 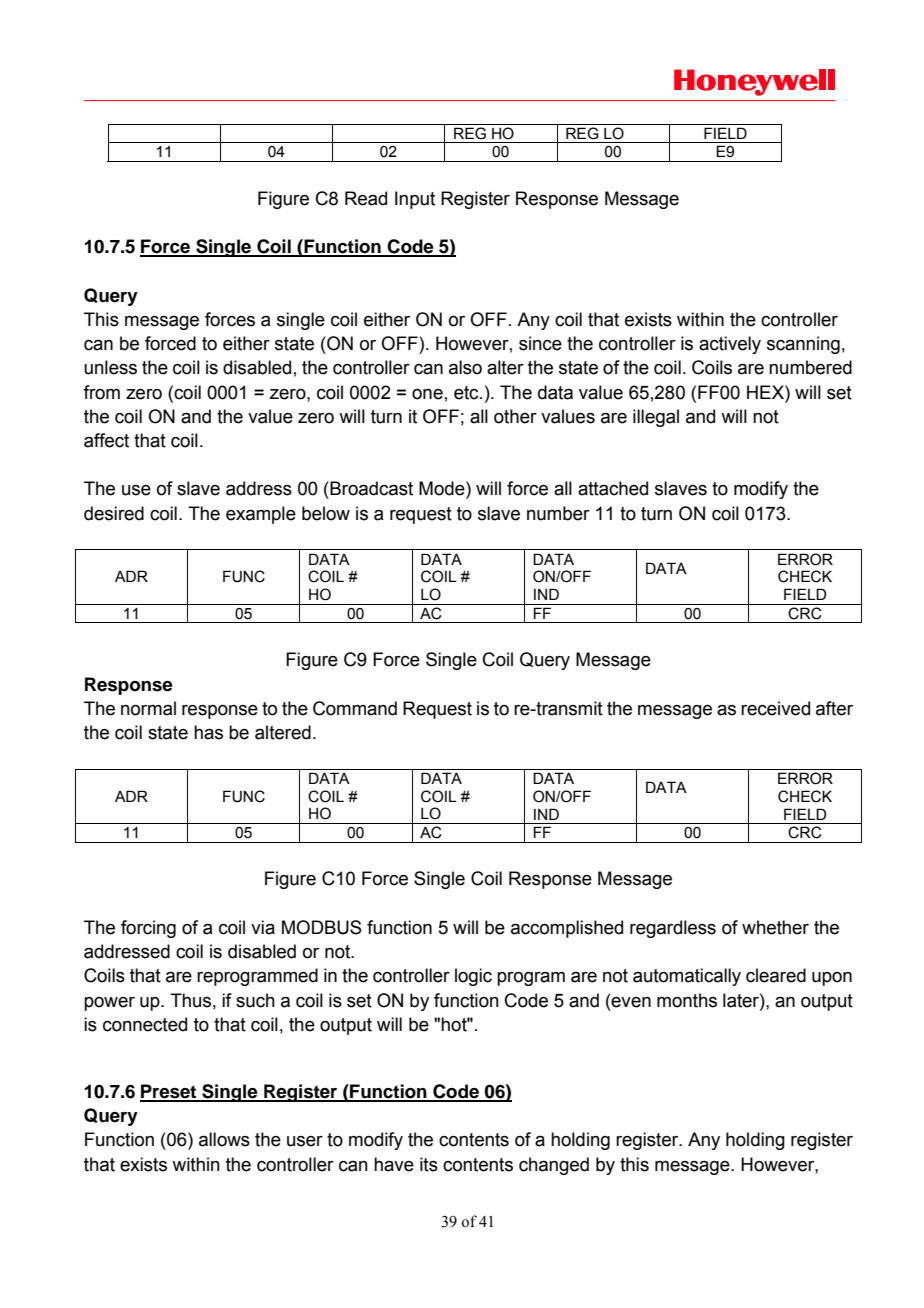 What do you see at coordinates (224, 1139) in the screenshot?
I see `allows` at bounding box center [224, 1139].
